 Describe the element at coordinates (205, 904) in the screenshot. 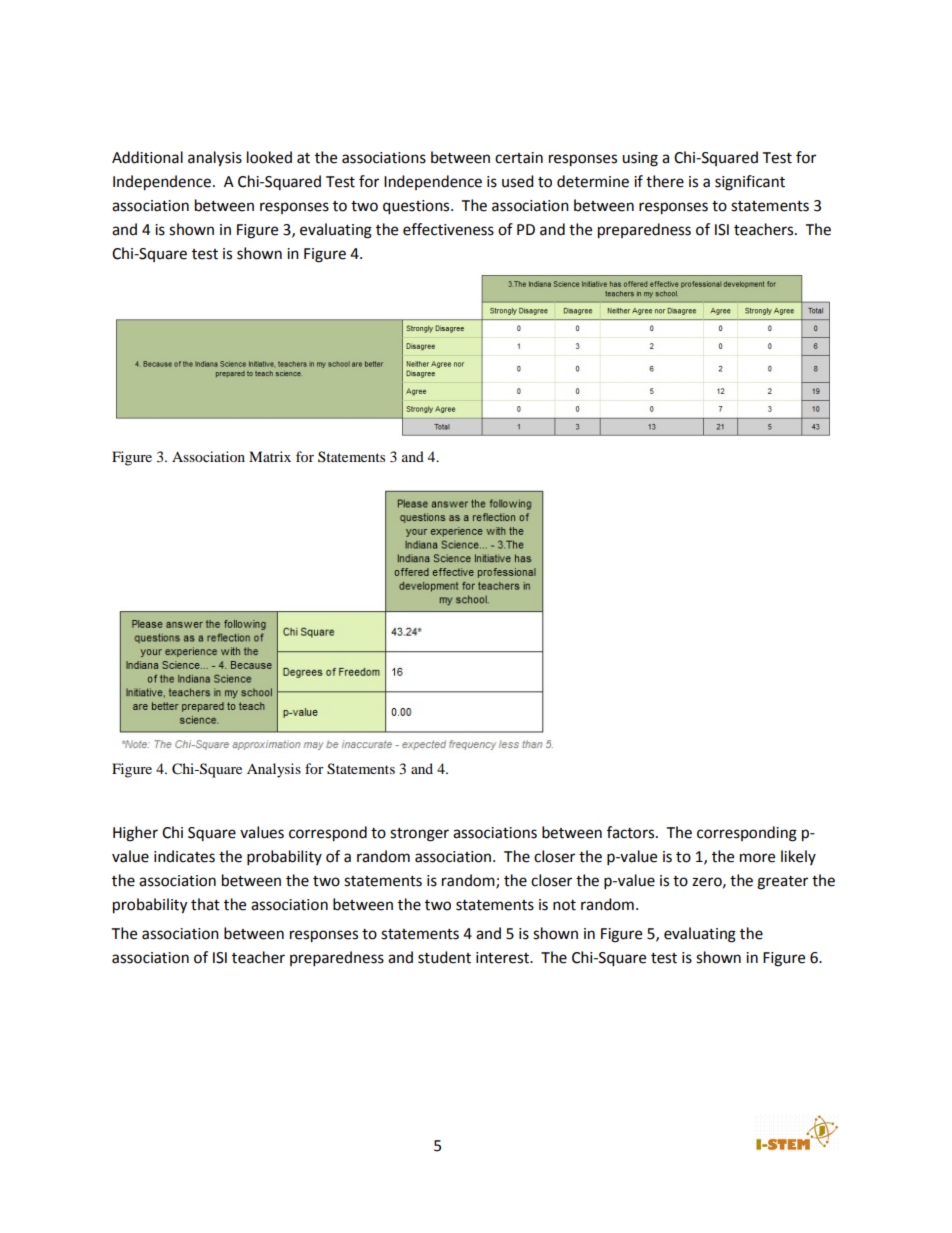

I see `that` at that location.
